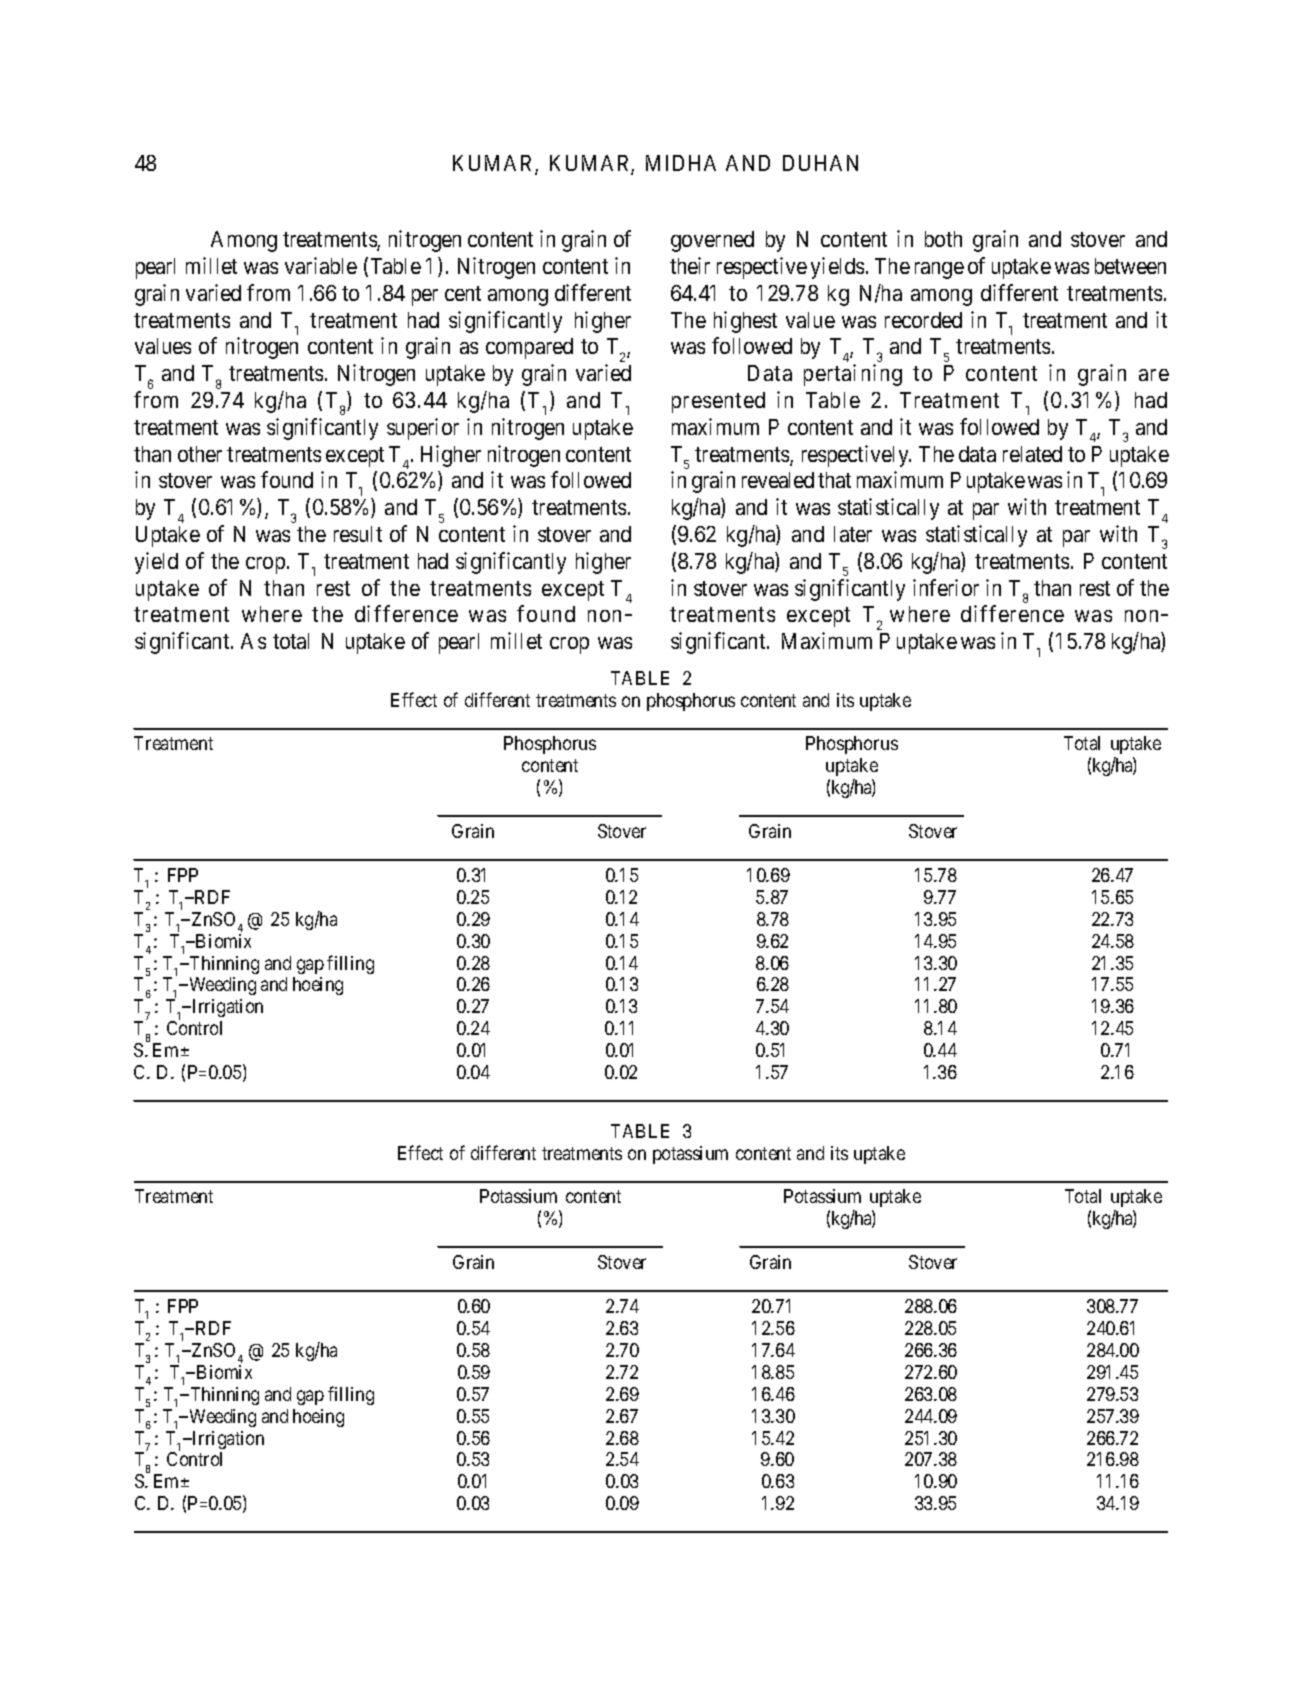 The width and height of the document is (1302, 1685). I want to click on highest, so click(745, 322).
